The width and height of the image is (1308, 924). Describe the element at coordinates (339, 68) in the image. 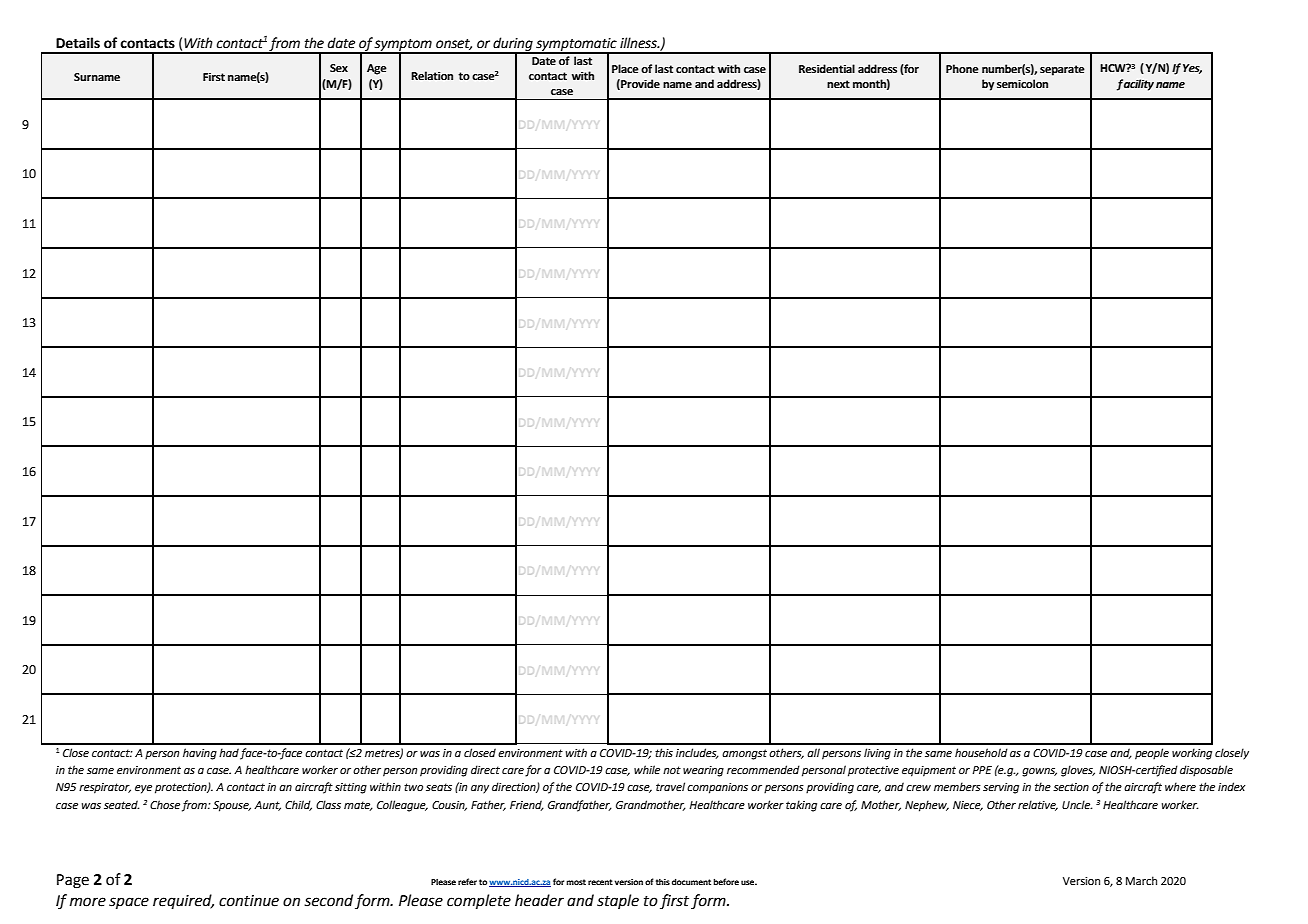

I see `Sex` at that location.
